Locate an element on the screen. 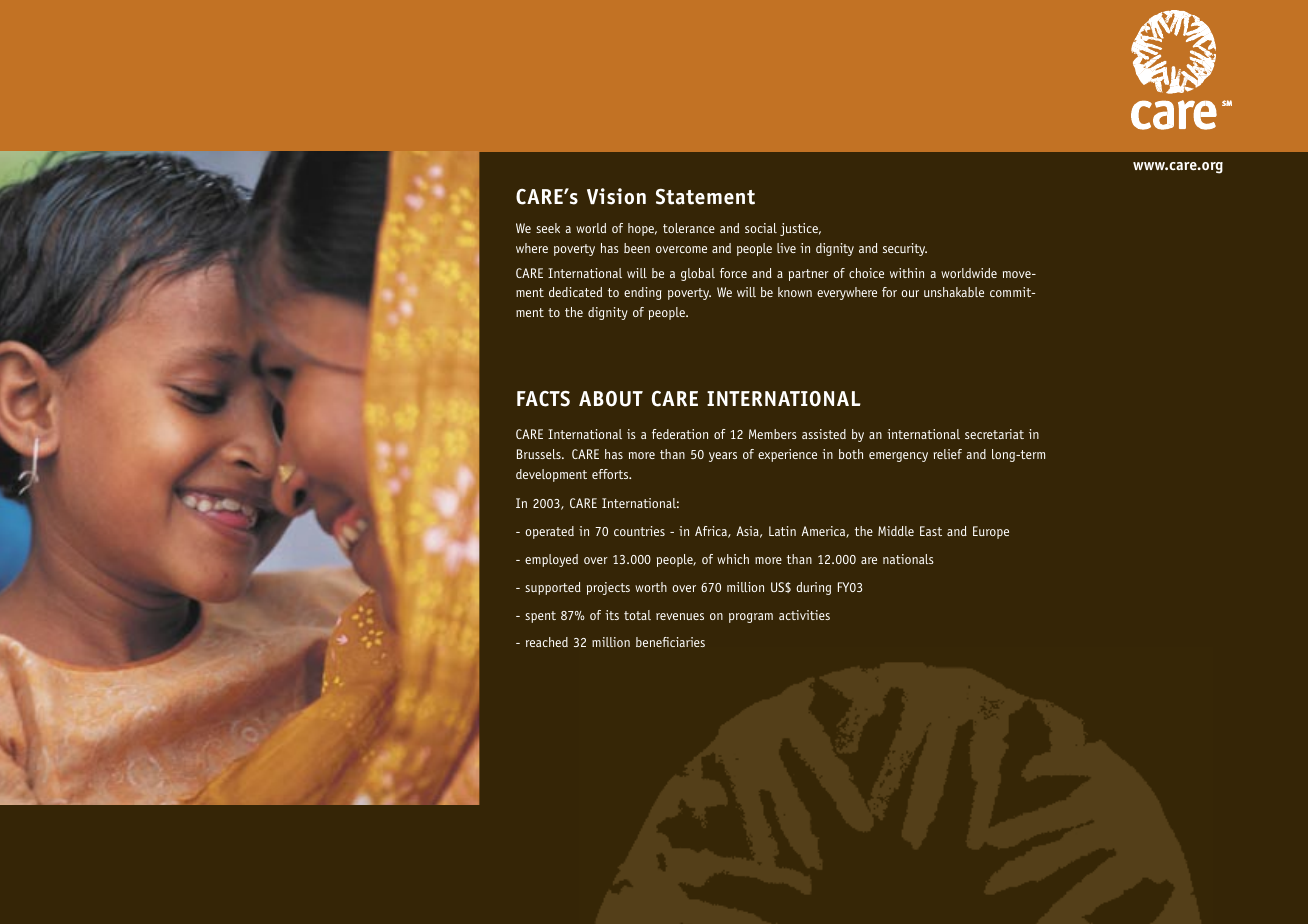  its is located at coordinates (612, 615).
